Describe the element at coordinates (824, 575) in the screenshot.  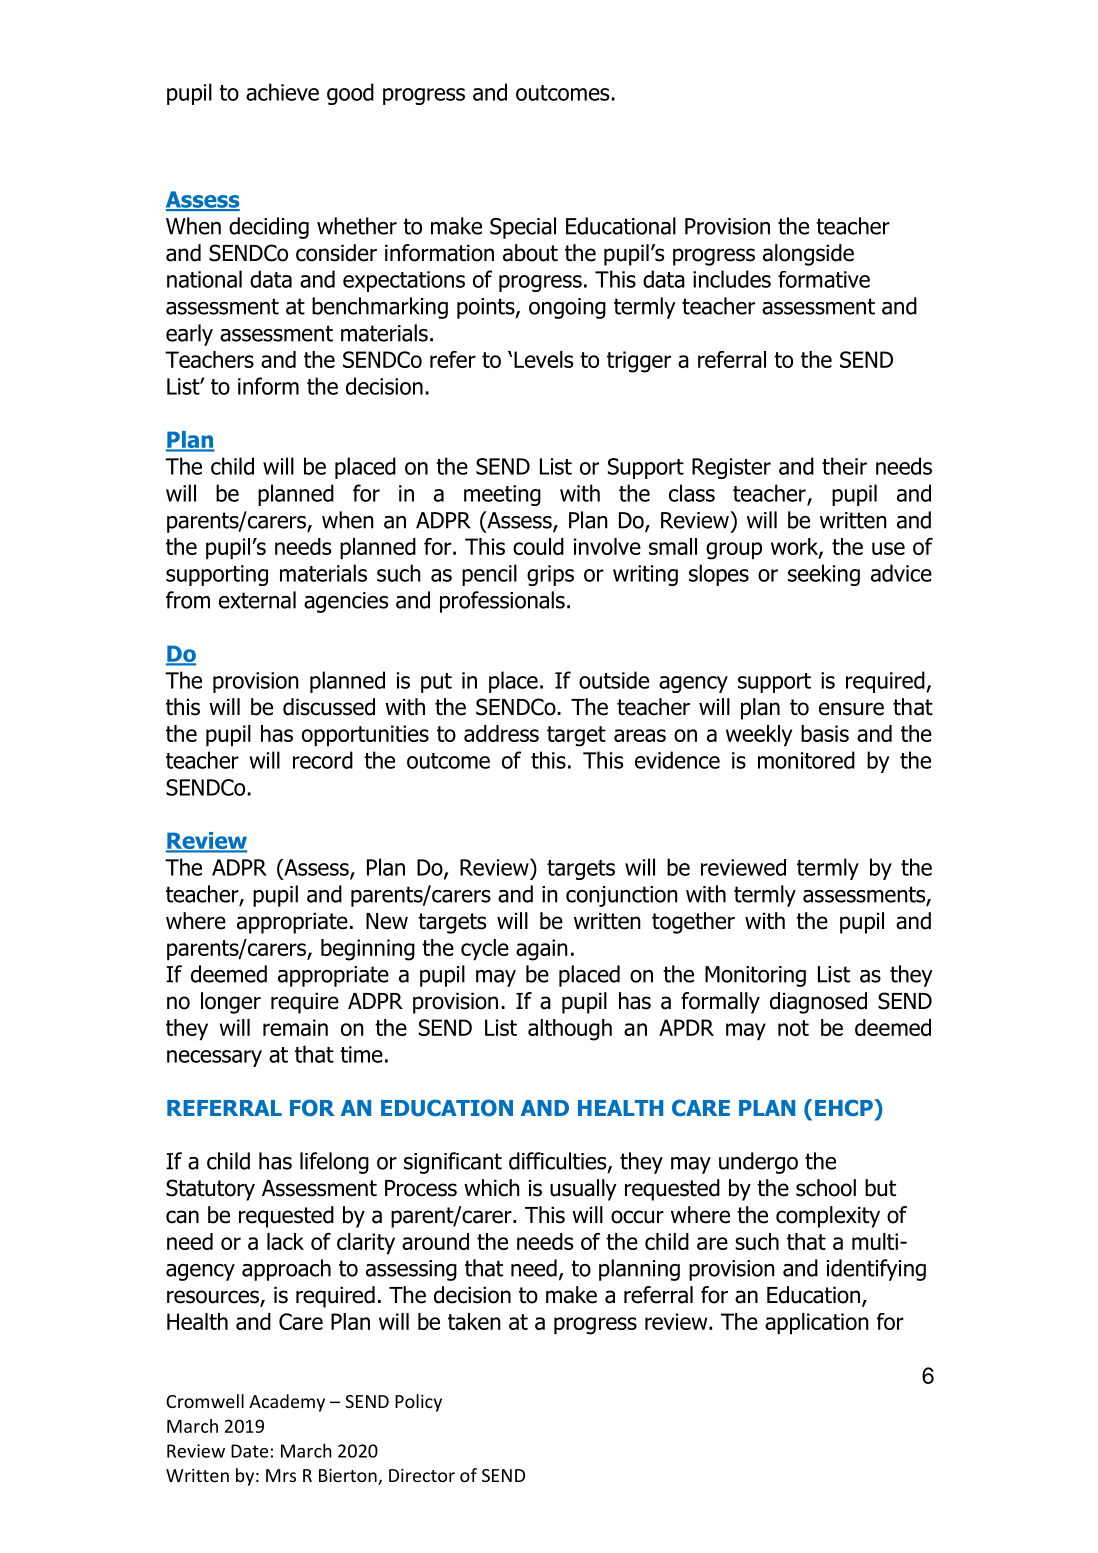
I see `seeking` at that location.
